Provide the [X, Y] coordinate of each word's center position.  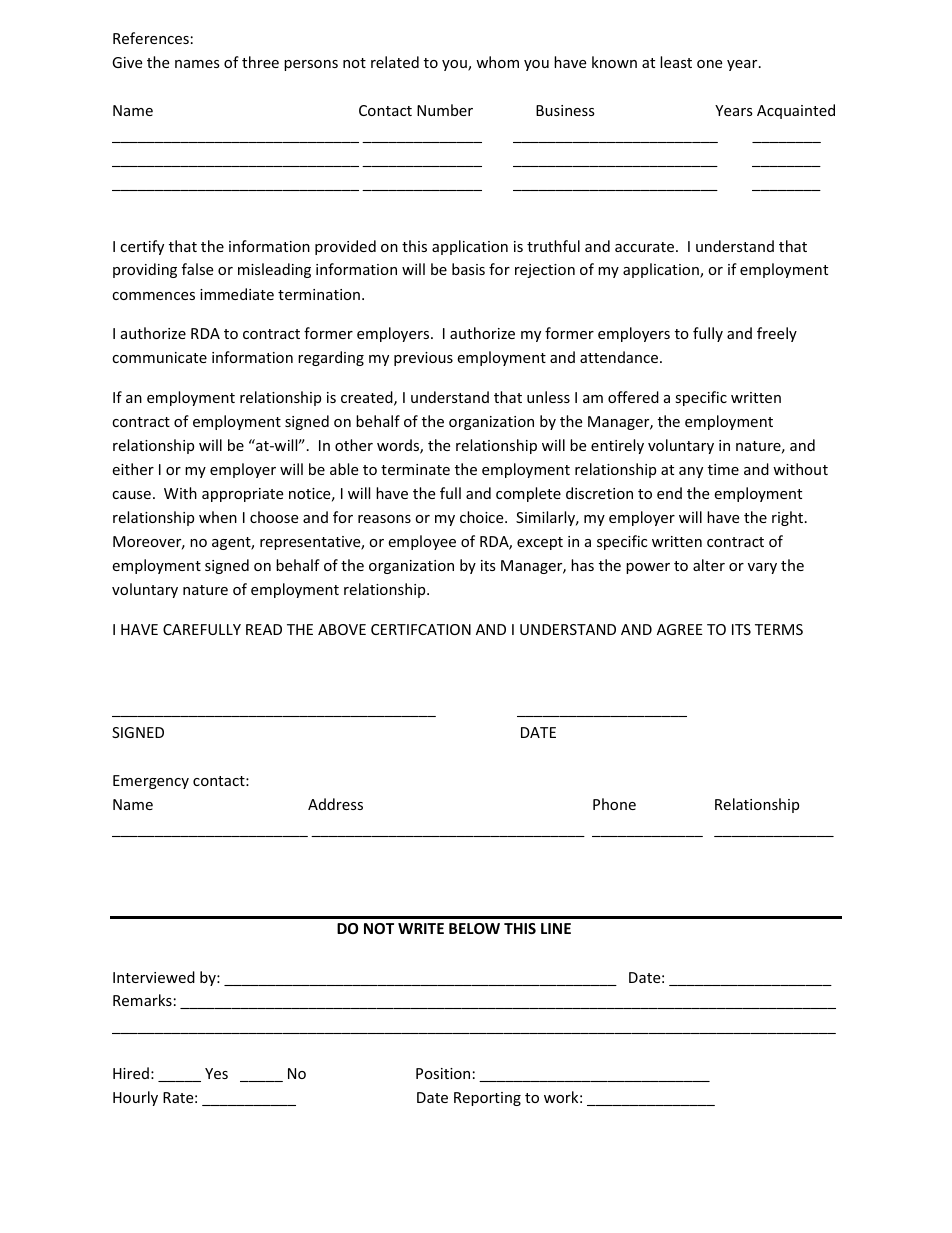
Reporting [487, 1099]
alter [709, 565]
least [676, 62]
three [260, 62]
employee [422, 542]
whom [497, 62]
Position [443, 1073]
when [218, 517]
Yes [216, 1073]
